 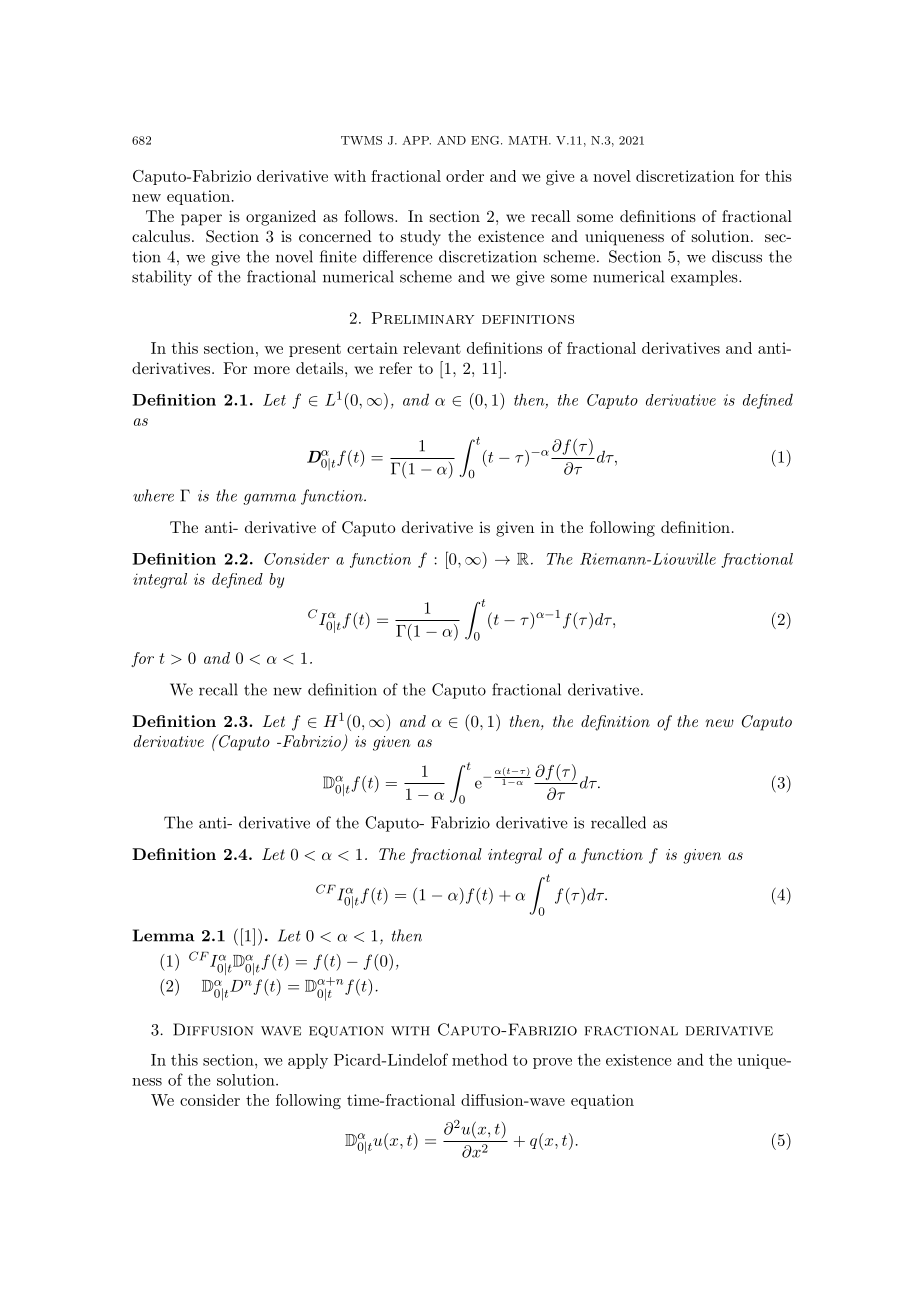 What do you see at coordinates (153, 495) in the screenshot?
I see `where` at bounding box center [153, 495].
